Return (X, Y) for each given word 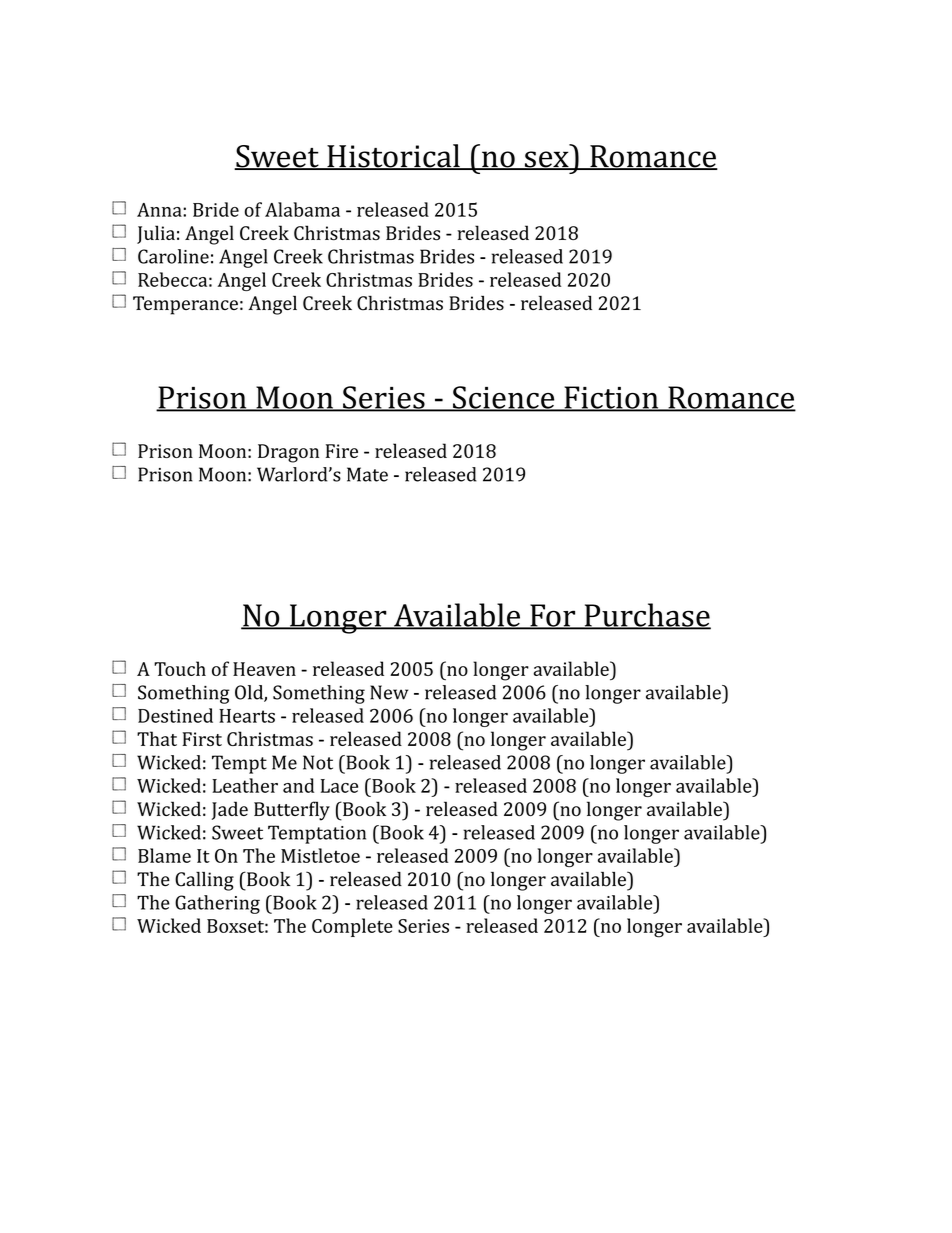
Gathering (217, 904)
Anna (160, 210)
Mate (367, 474)
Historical (393, 157)
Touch (180, 668)
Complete (352, 927)
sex (546, 160)
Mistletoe (320, 855)
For (553, 616)
